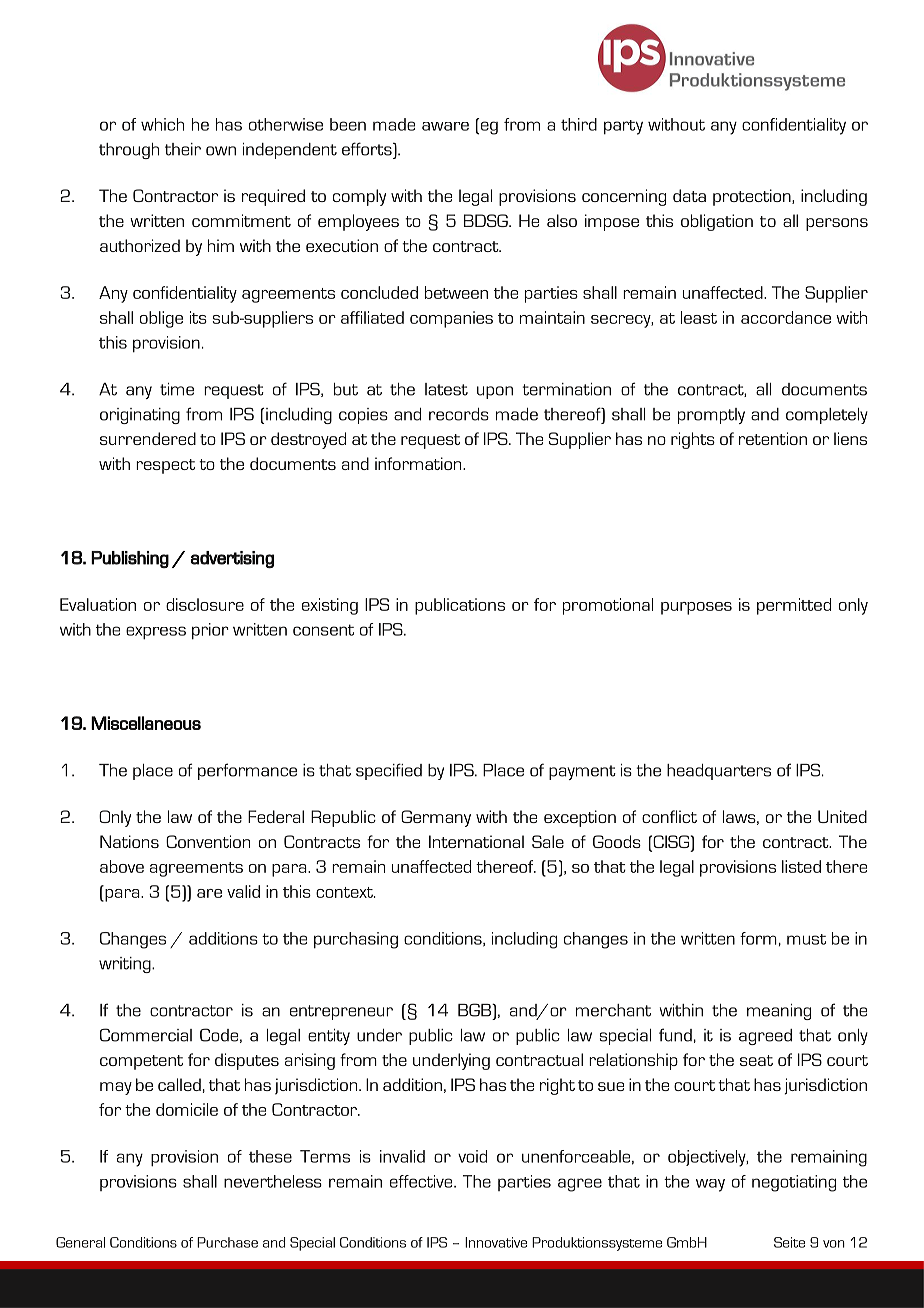 The height and width of the screenshot is (1308, 924). I want to click on Innovative, so click(496, 1242).
